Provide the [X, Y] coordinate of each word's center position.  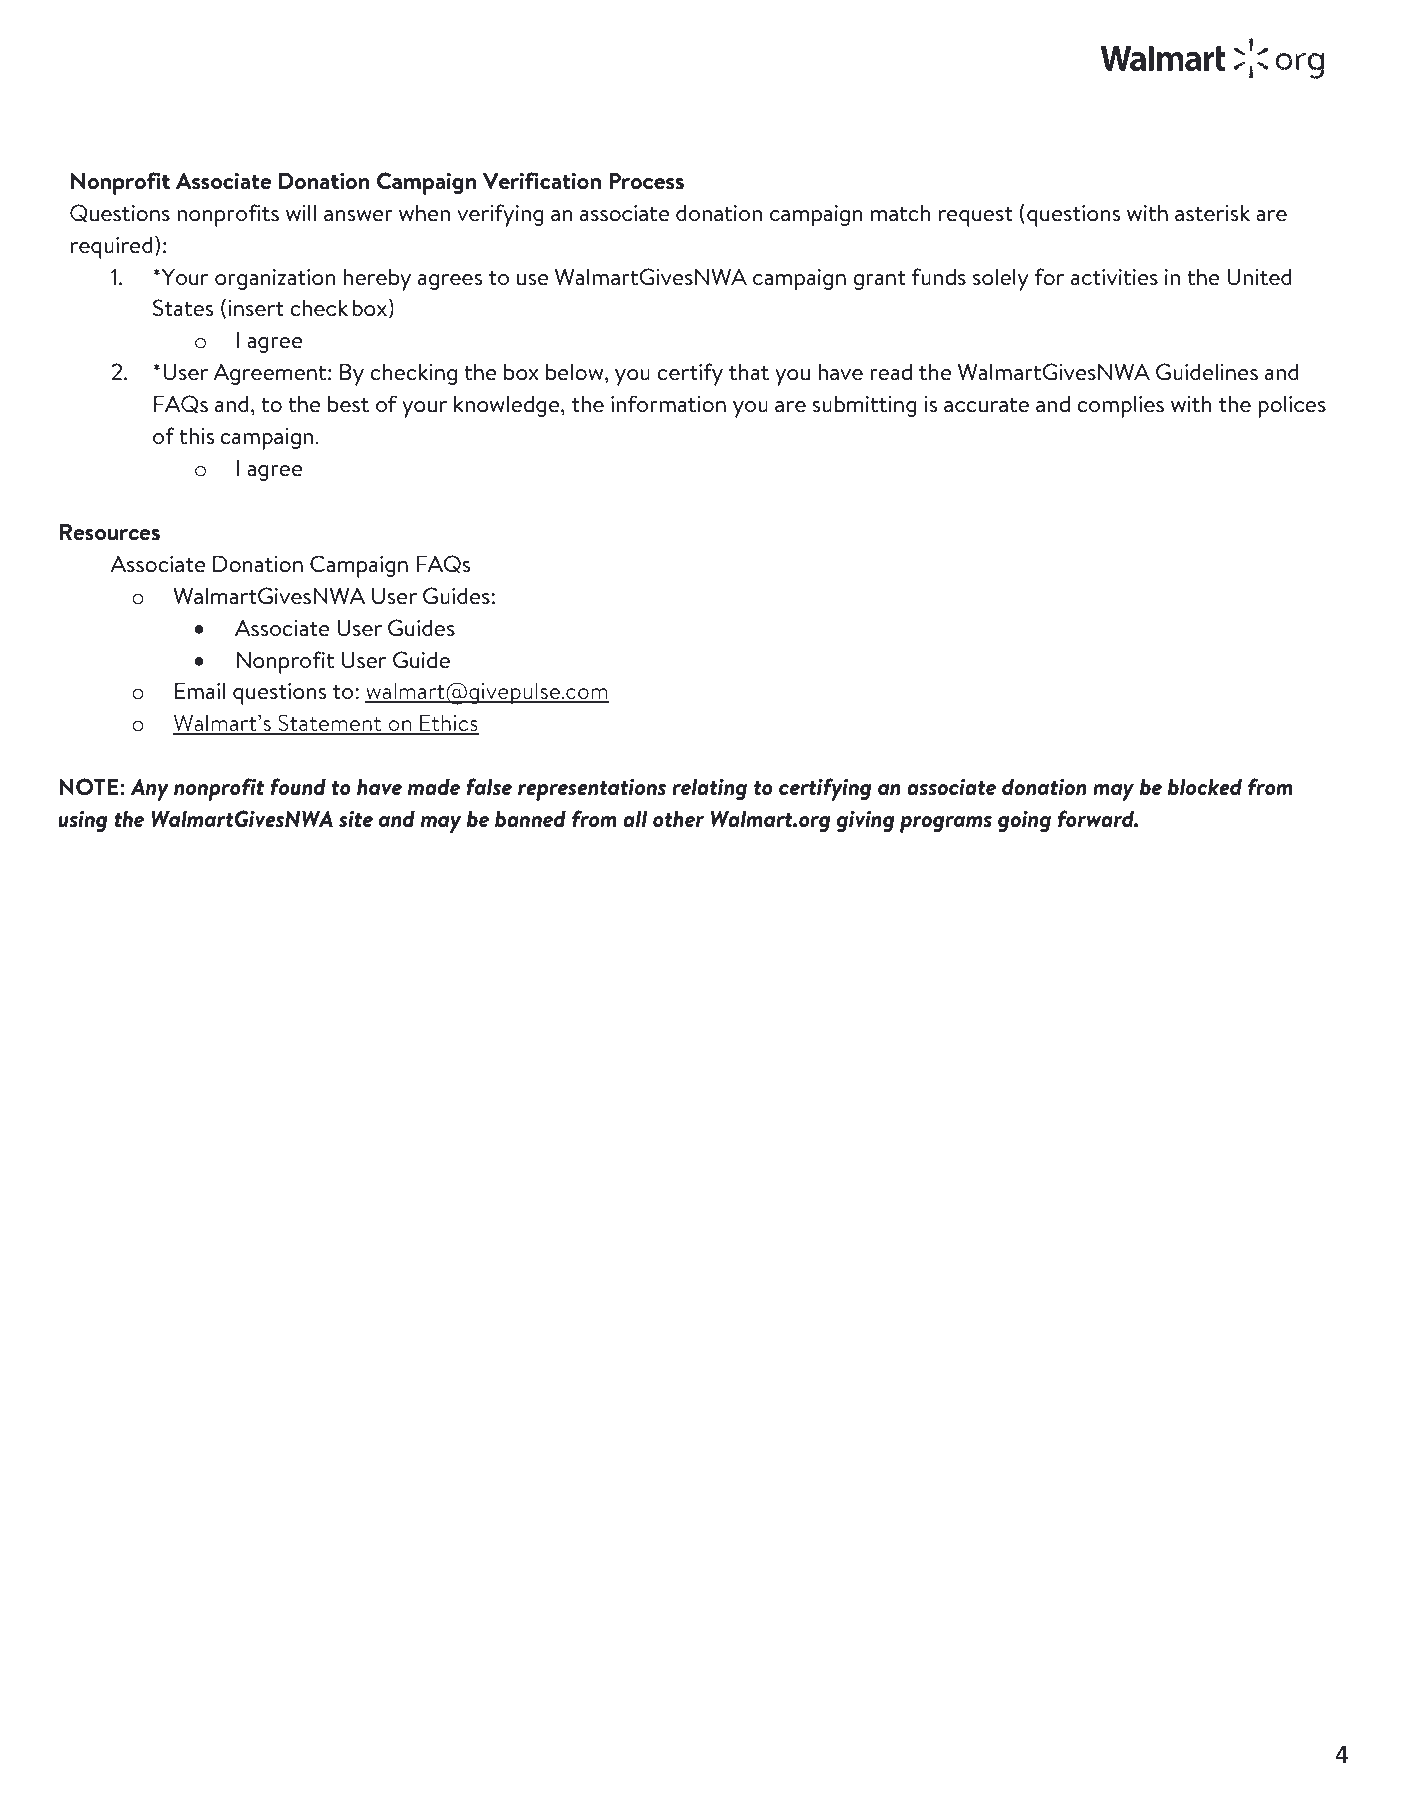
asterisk [1212, 213]
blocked [1205, 787]
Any [149, 789]
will [301, 212]
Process [646, 181]
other [678, 819]
